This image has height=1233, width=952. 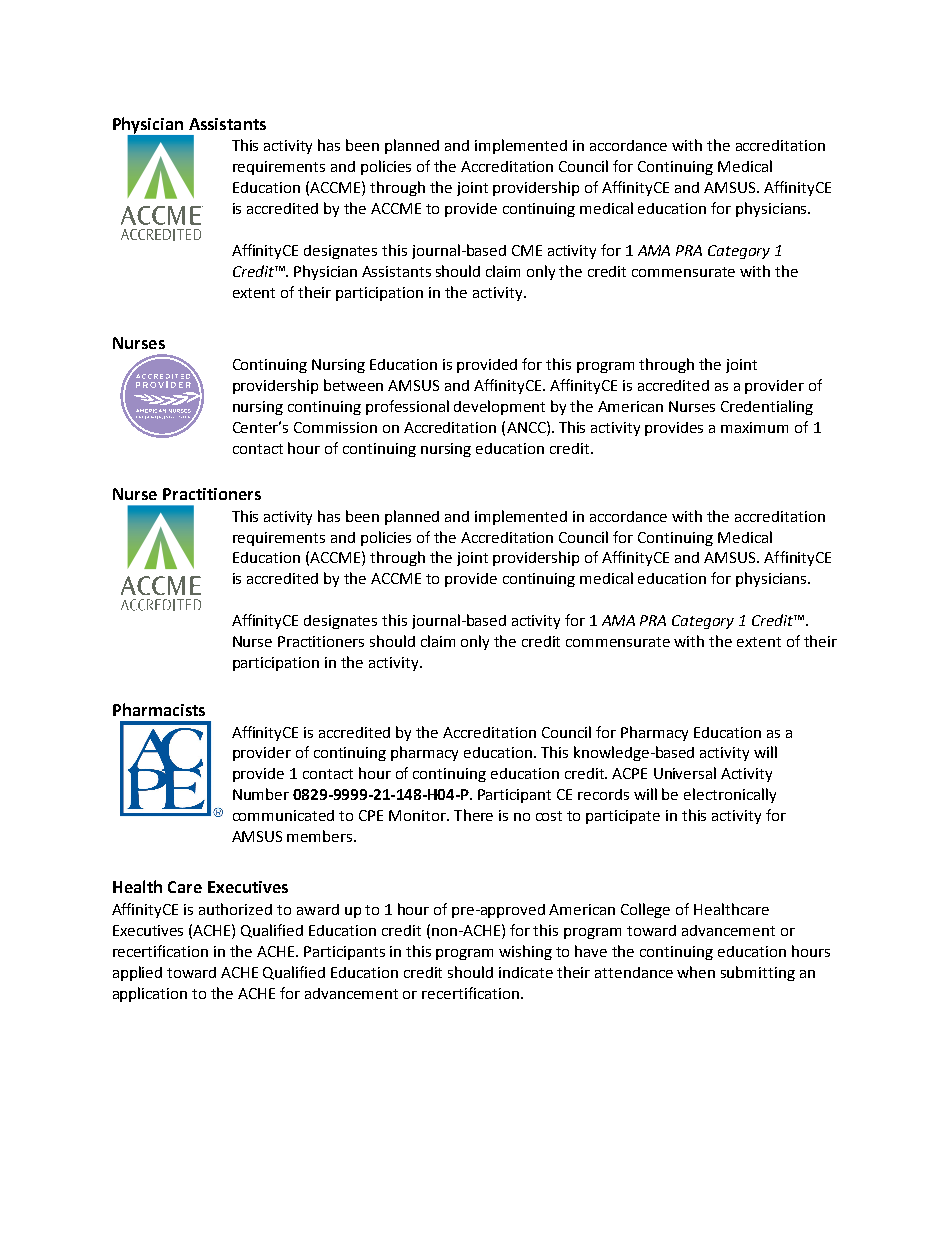 I want to click on application, so click(x=150, y=994).
